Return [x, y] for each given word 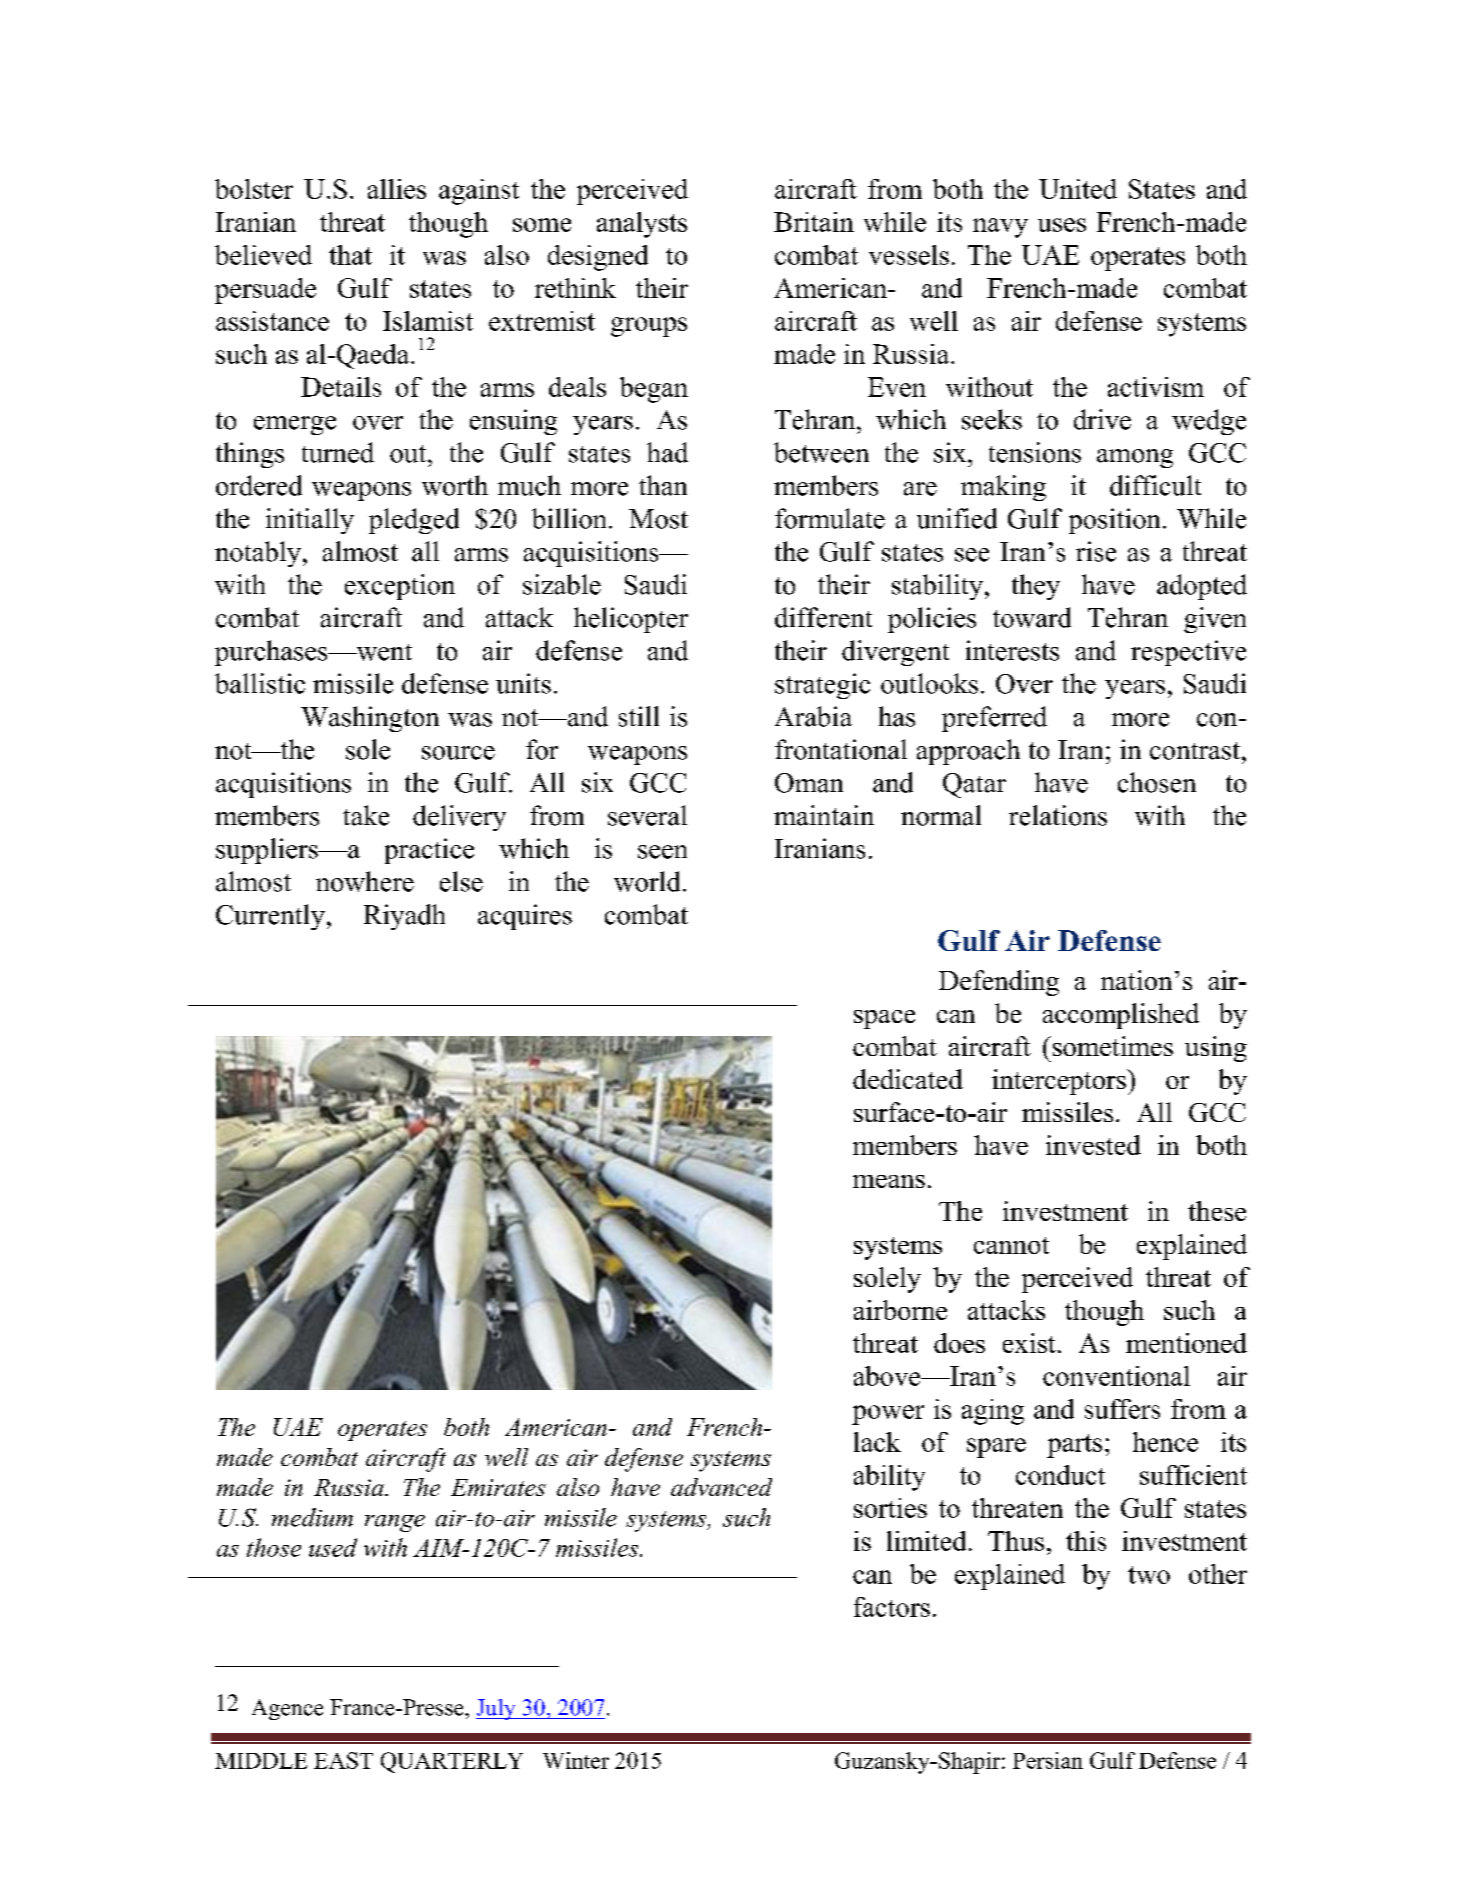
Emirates [498, 1487]
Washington [370, 719]
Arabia [813, 716]
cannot [1011, 1245]
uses [1062, 225]
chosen [1157, 782]
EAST [343, 1760]
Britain [814, 222]
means [889, 1181]
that [350, 255]
